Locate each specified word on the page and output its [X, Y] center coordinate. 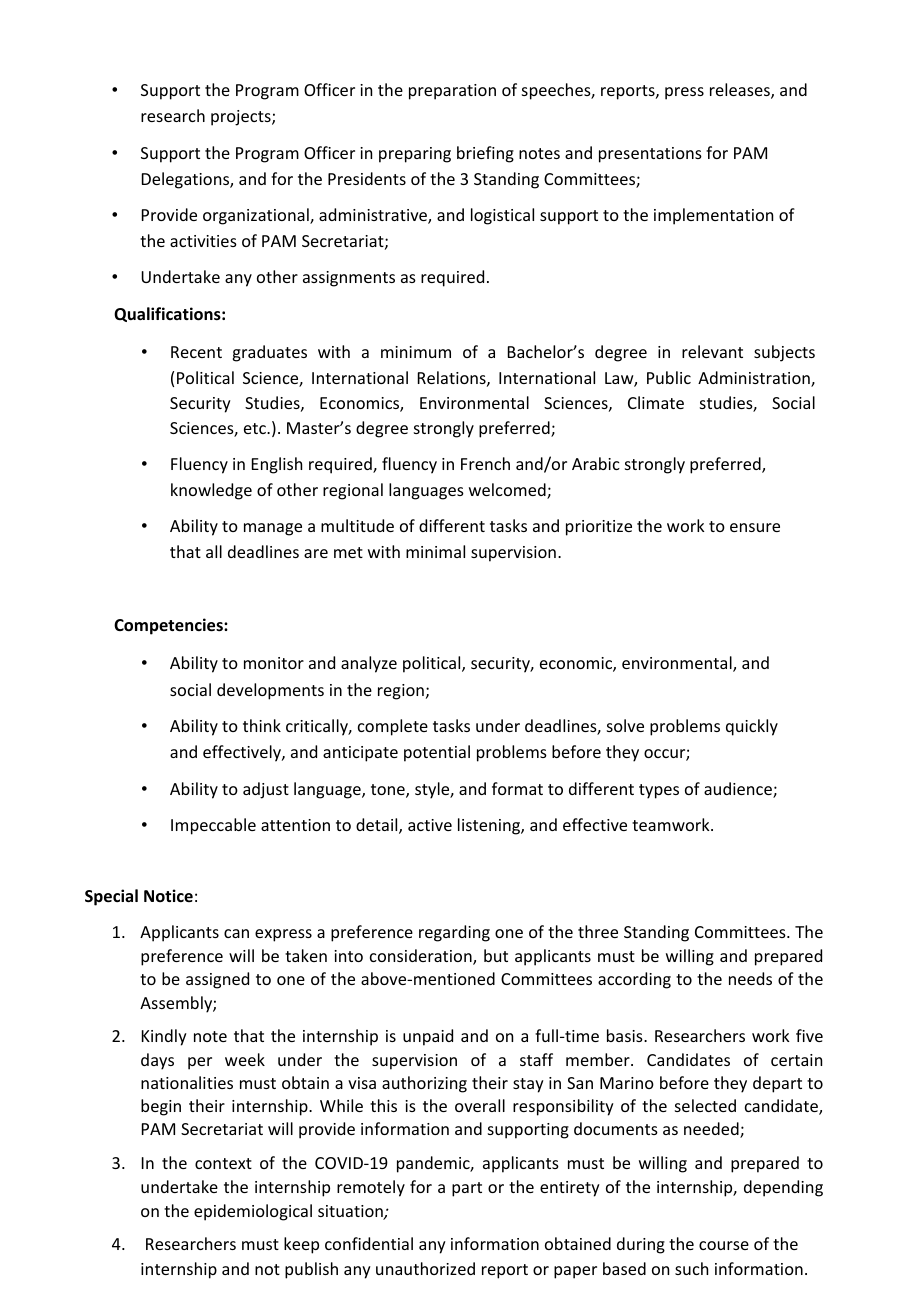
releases [741, 91]
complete [393, 727]
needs [750, 978]
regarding [454, 933]
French [485, 463]
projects [242, 118]
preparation [452, 92]
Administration [755, 379]
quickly [752, 727]
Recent [196, 352]
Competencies [169, 626]
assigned [217, 980]
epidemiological [253, 1212]
